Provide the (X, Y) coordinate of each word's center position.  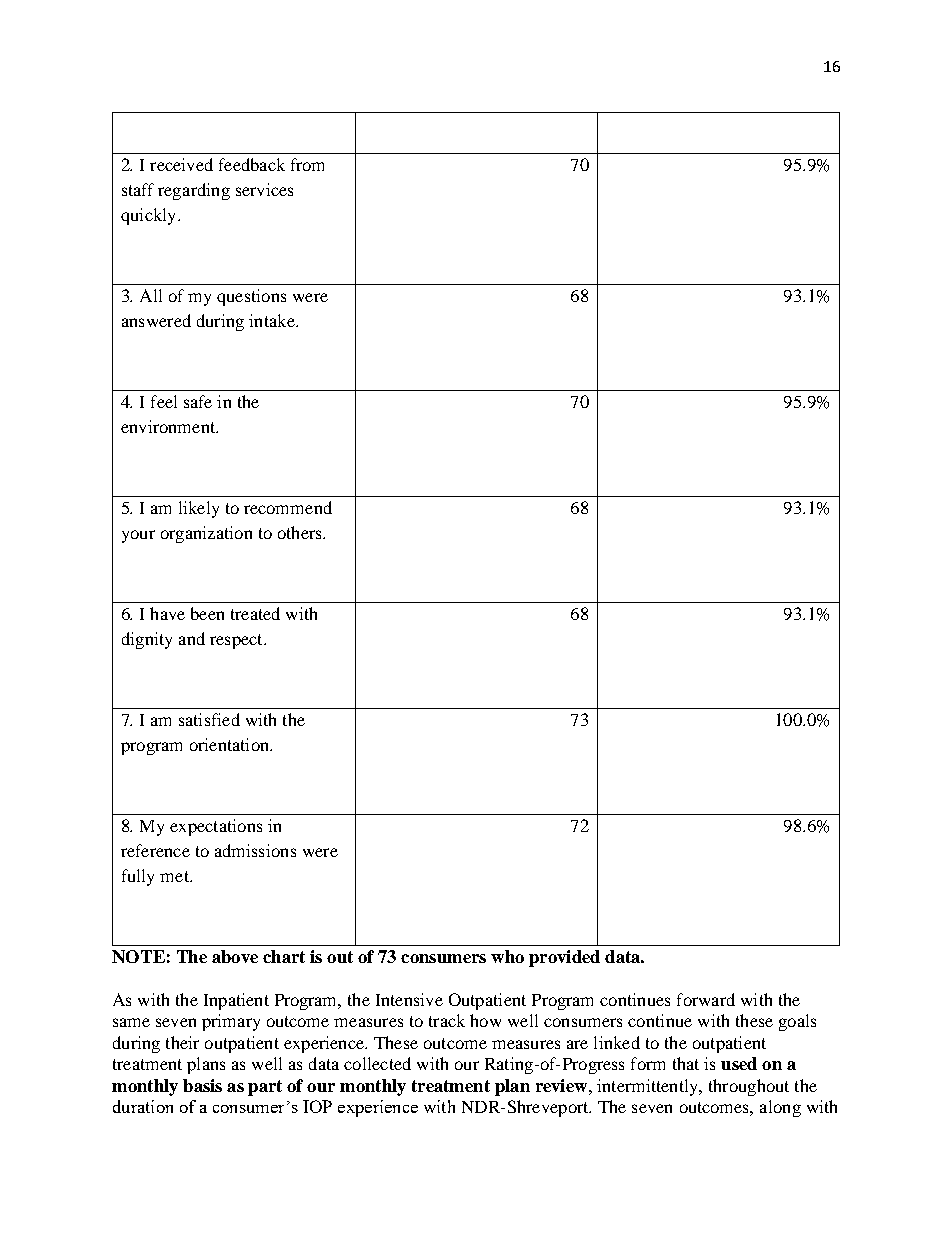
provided (564, 958)
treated (255, 613)
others (301, 532)
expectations (216, 827)
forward (706, 999)
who (507, 956)
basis (202, 1085)
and (192, 638)
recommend (288, 507)
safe (198, 401)
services (264, 189)
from (307, 164)
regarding (194, 191)
